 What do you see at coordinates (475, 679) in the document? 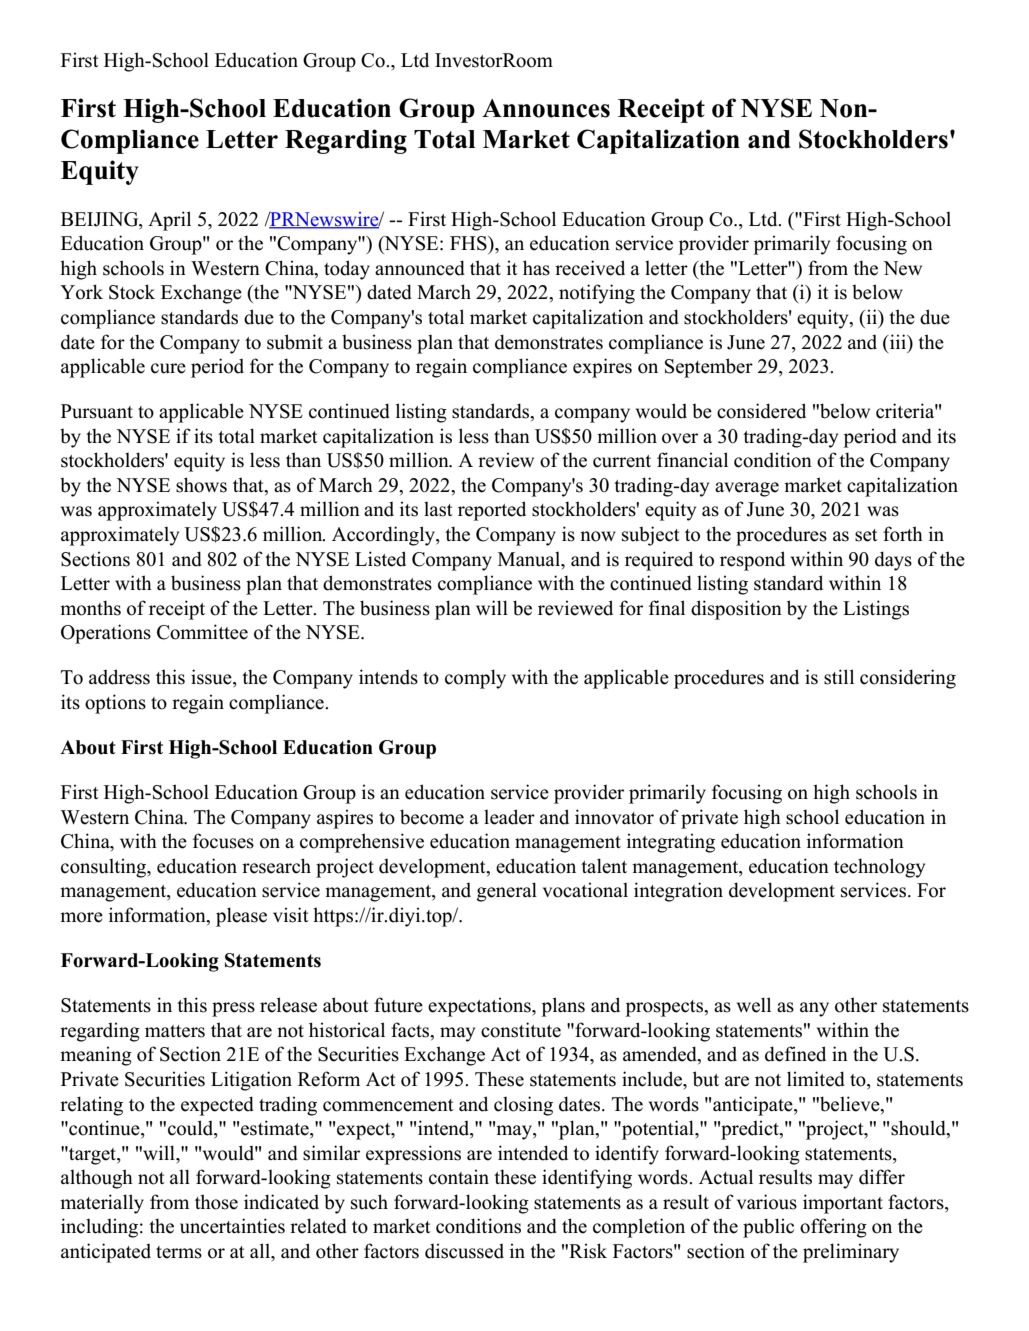
I see `comply` at bounding box center [475, 679].
